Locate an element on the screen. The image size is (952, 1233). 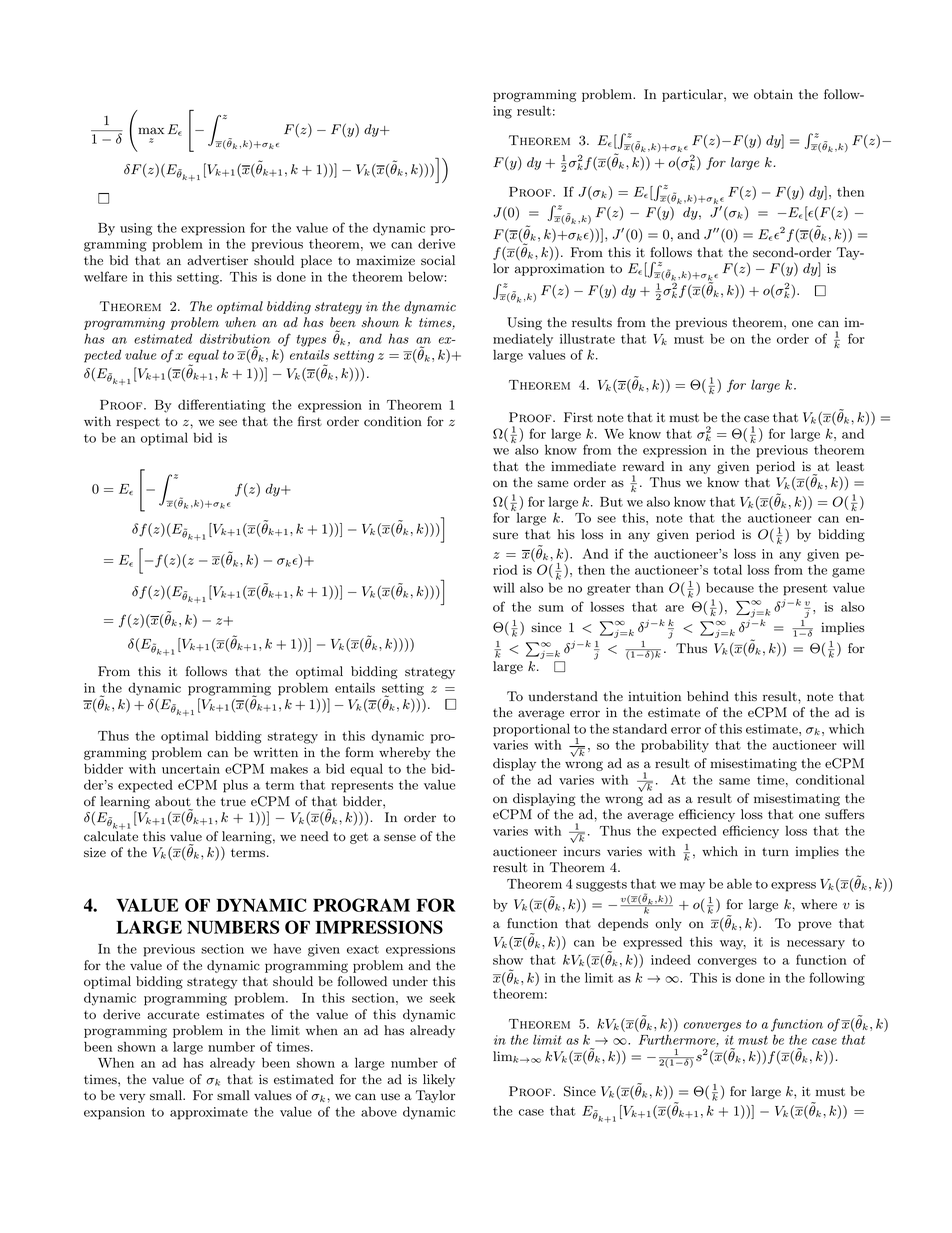
social is located at coordinates (438, 260).
